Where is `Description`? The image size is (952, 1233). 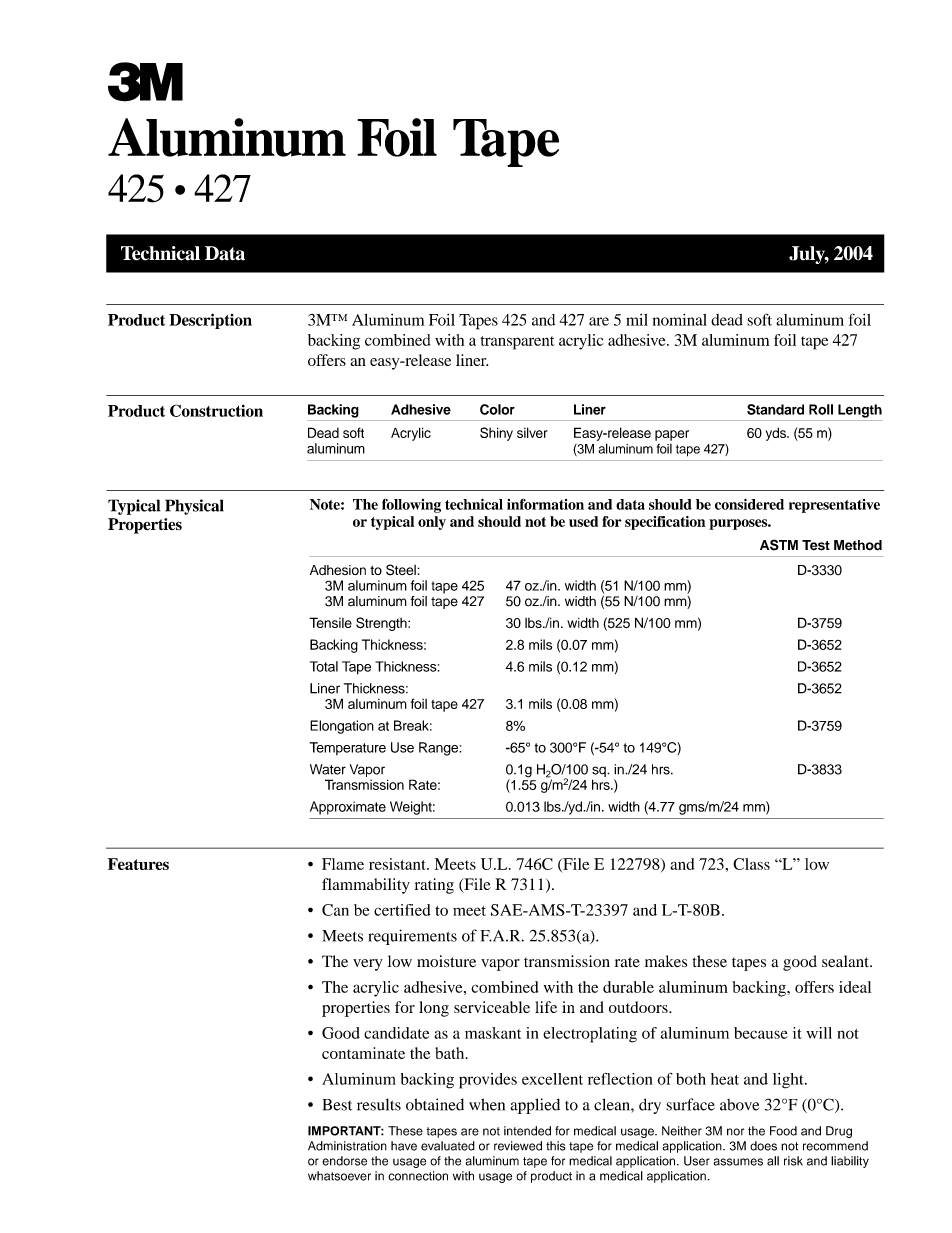
Description is located at coordinates (210, 321).
